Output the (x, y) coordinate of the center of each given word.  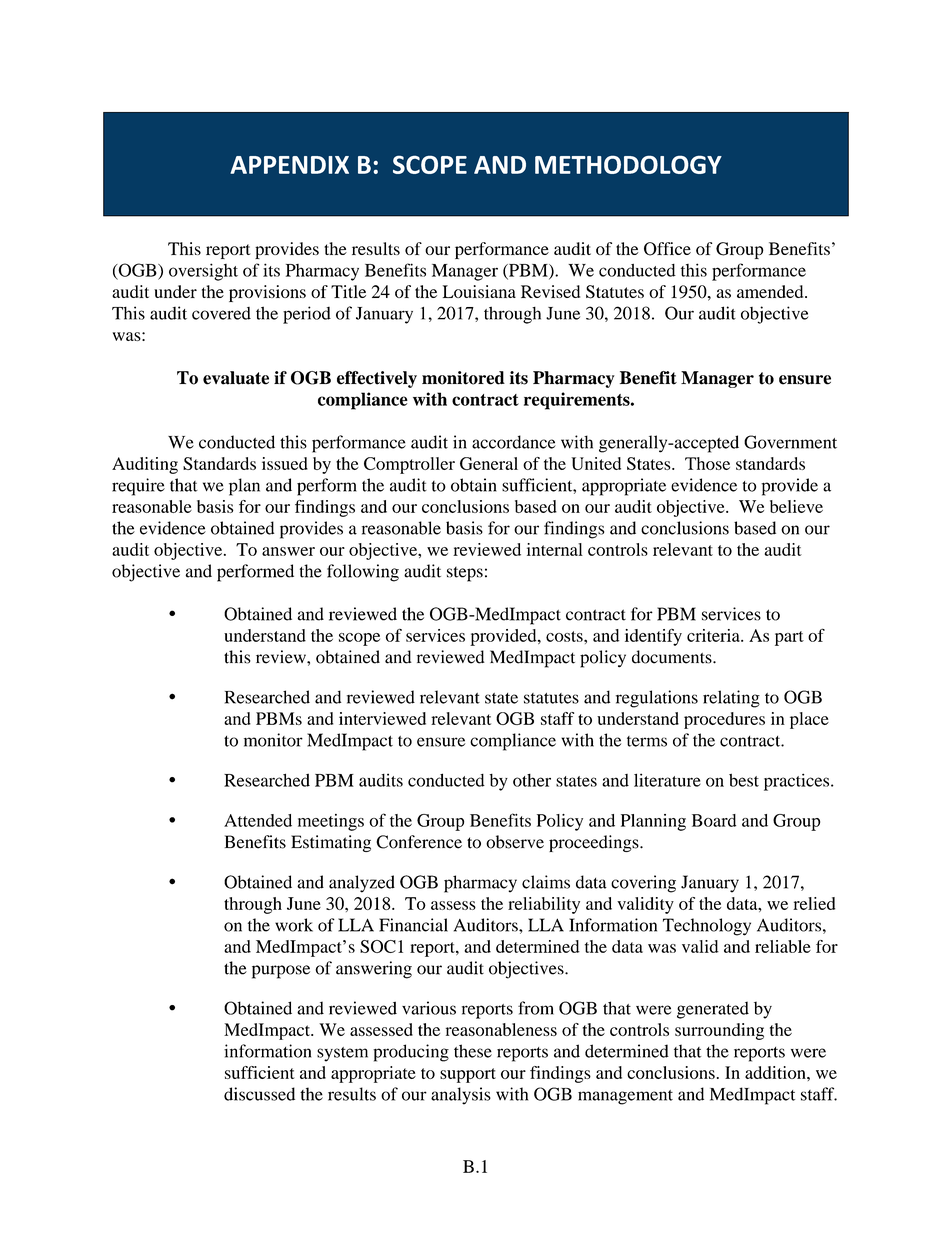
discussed (259, 1094)
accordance (514, 442)
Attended (258, 820)
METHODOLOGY (628, 164)
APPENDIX (289, 165)
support (468, 1075)
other (532, 780)
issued (285, 463)
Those (707, 463)
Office (667, 249)
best (744, 780)
